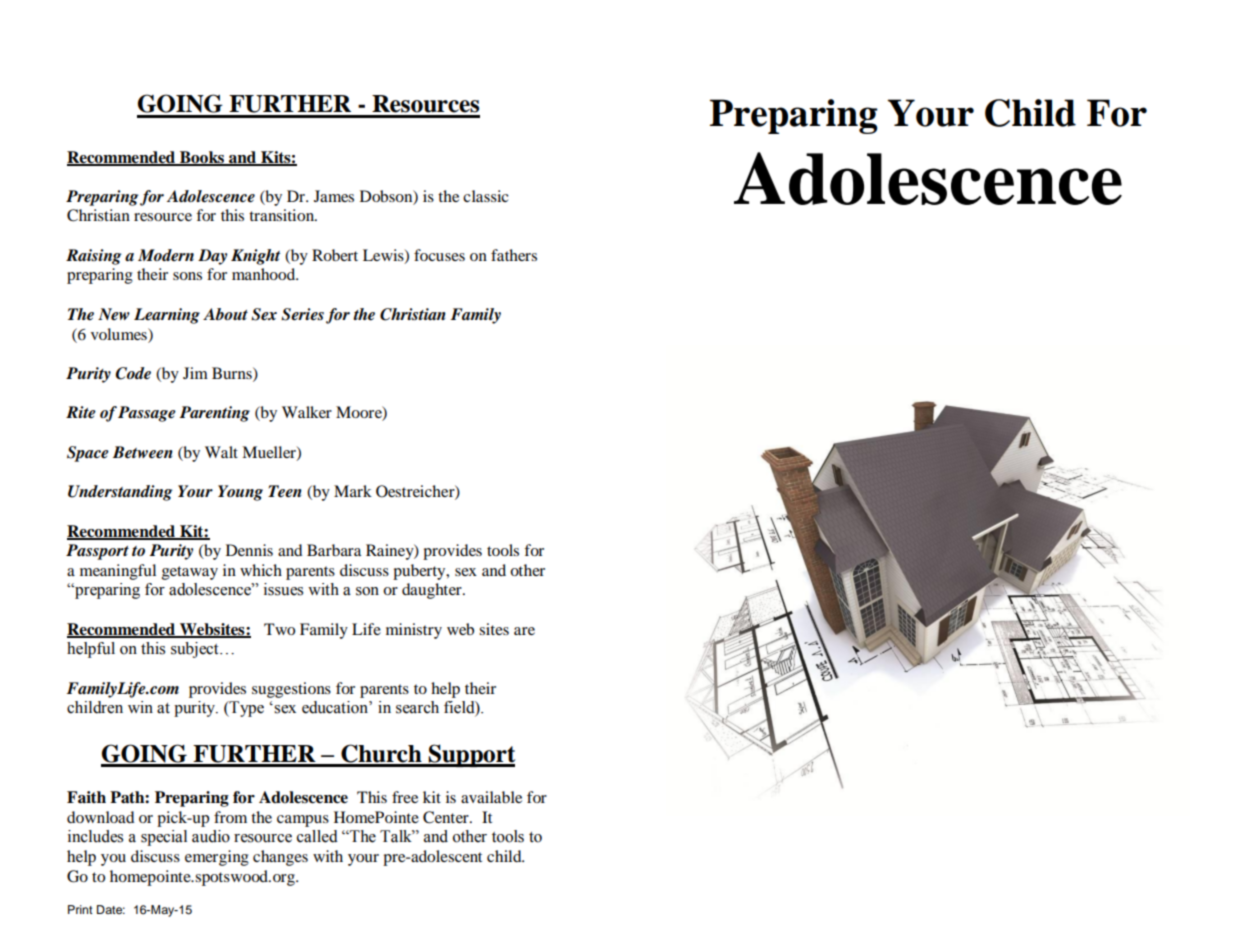 This image has width=1233, height=952. Describe the element at coordinates (111, 909) in the image. I see `Date` at that location.
